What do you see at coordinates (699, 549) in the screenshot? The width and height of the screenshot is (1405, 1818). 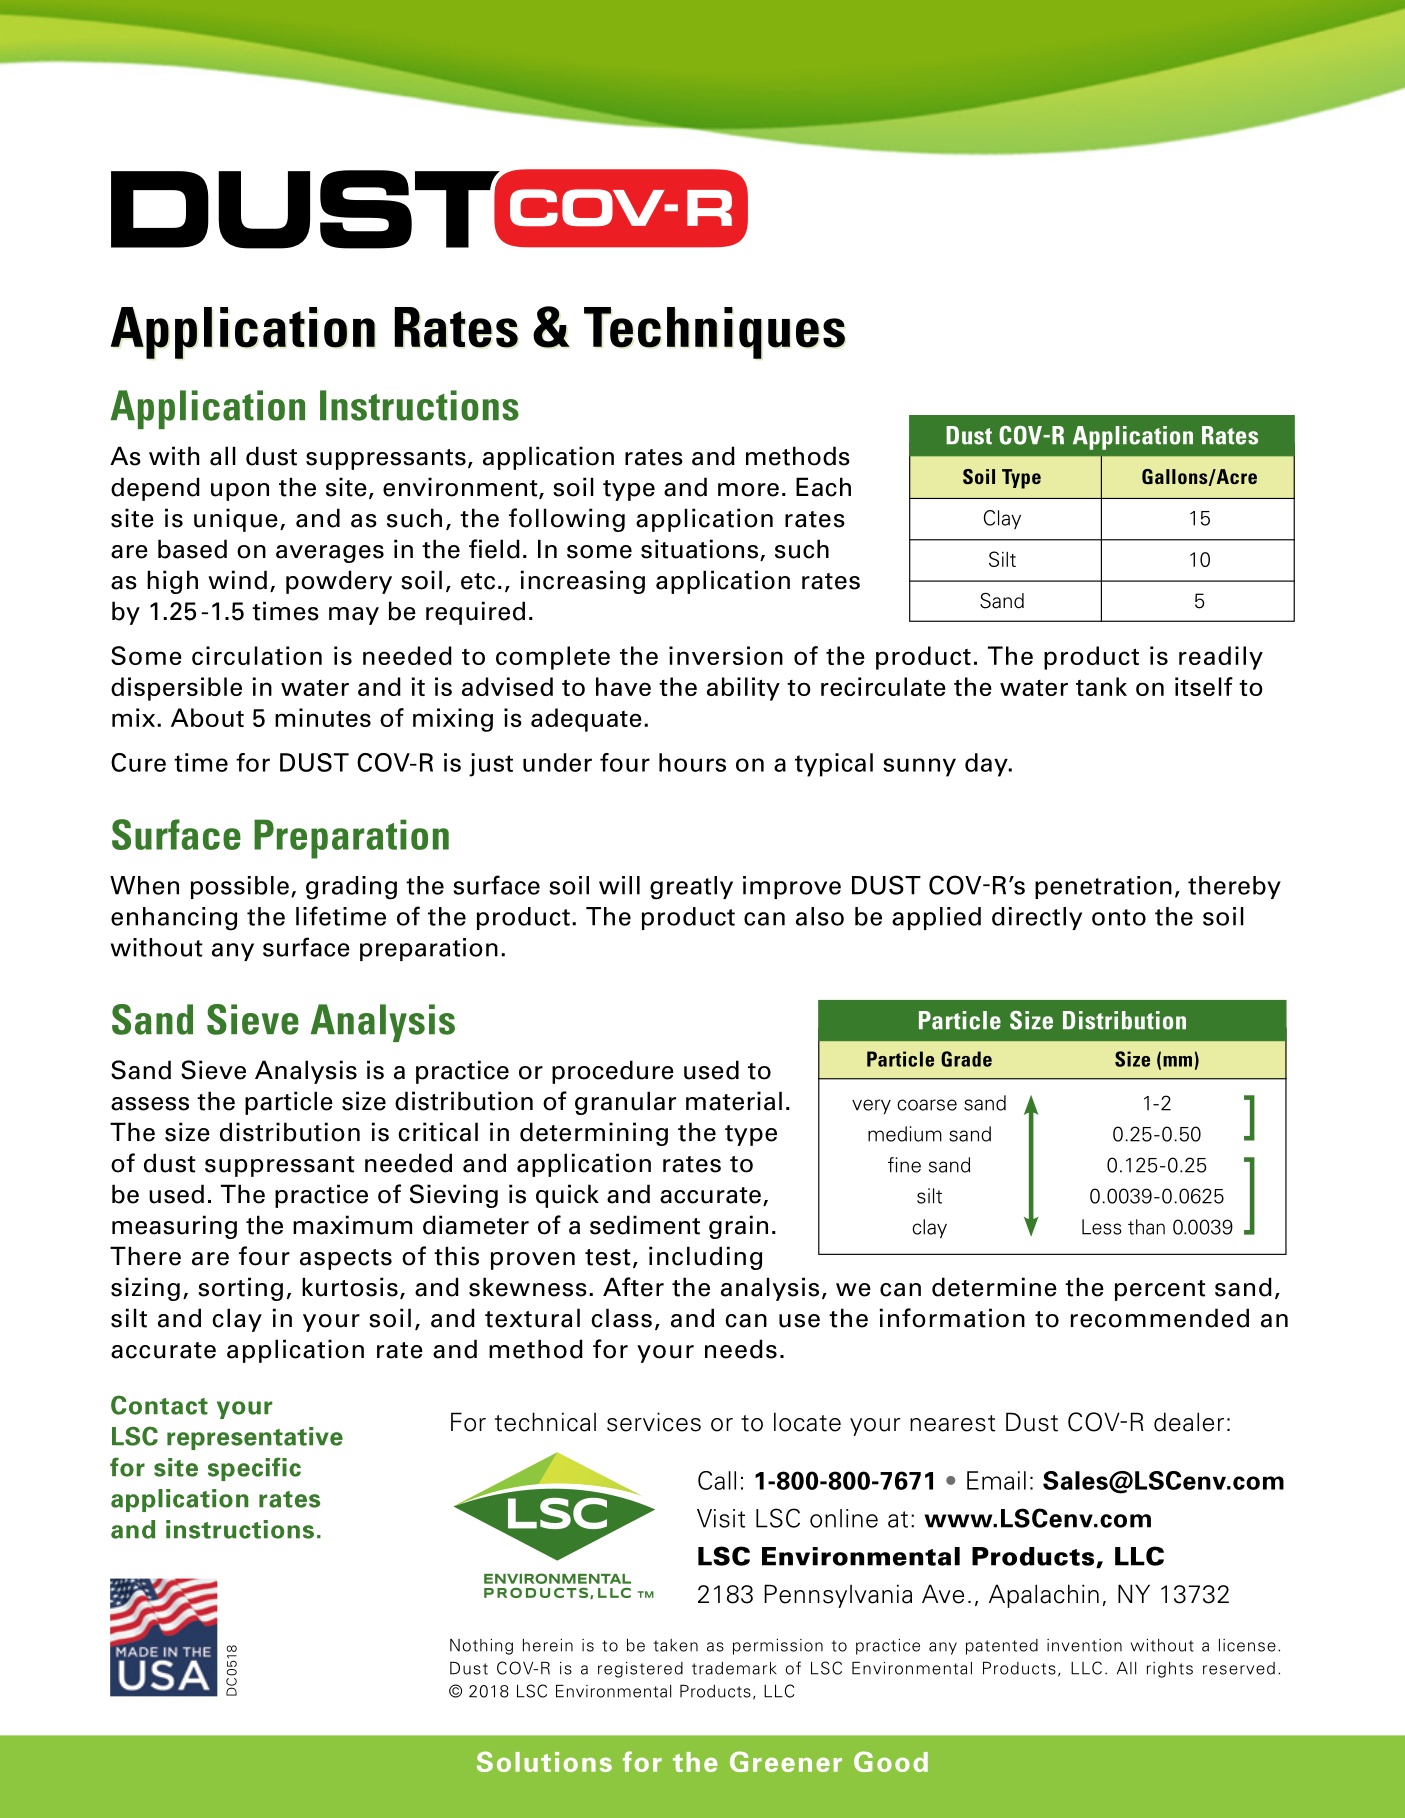 I see `situations` at bounding box center [699, 549].
